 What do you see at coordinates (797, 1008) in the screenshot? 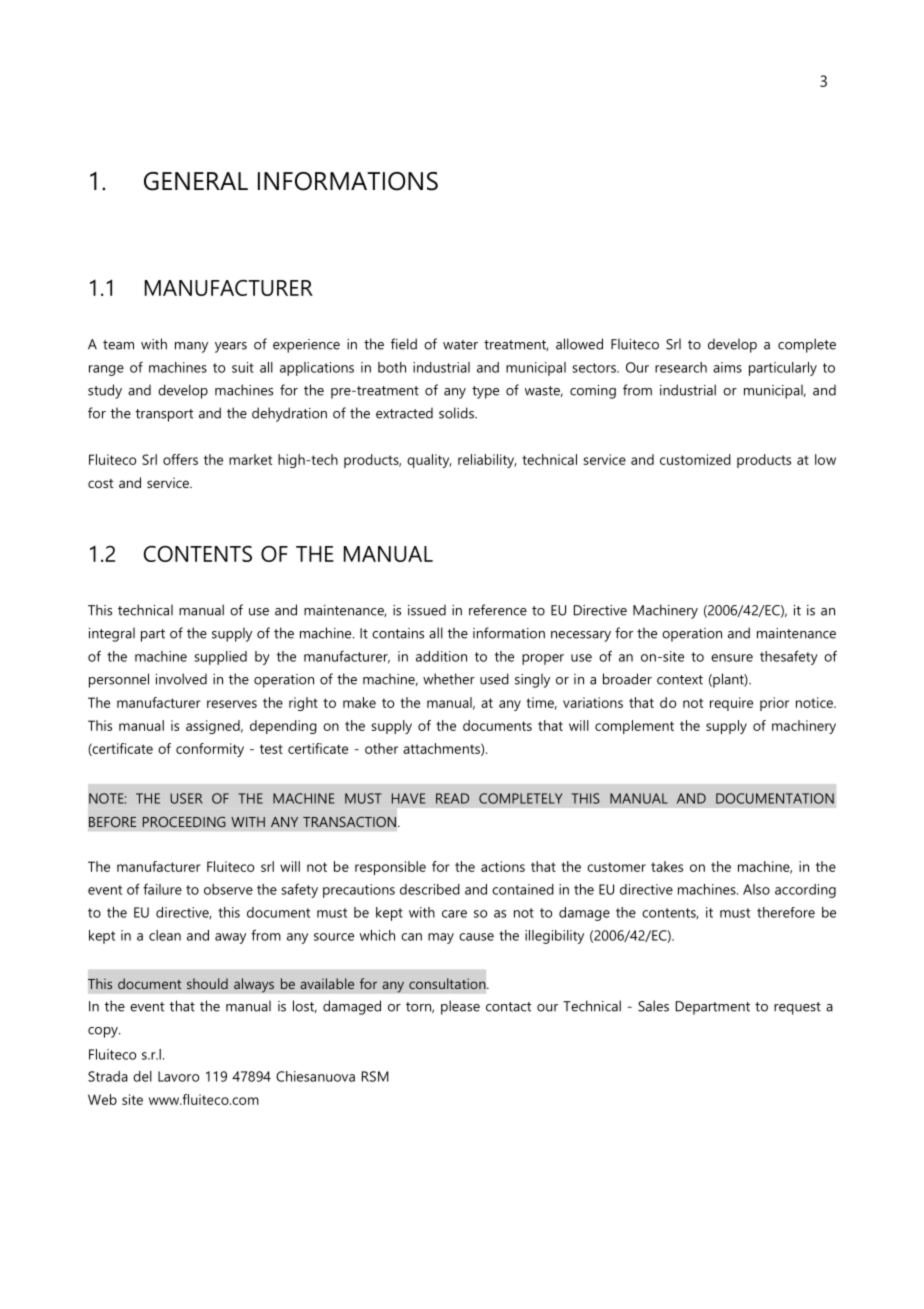
I see `request` at bounding box center [797, 1008].
